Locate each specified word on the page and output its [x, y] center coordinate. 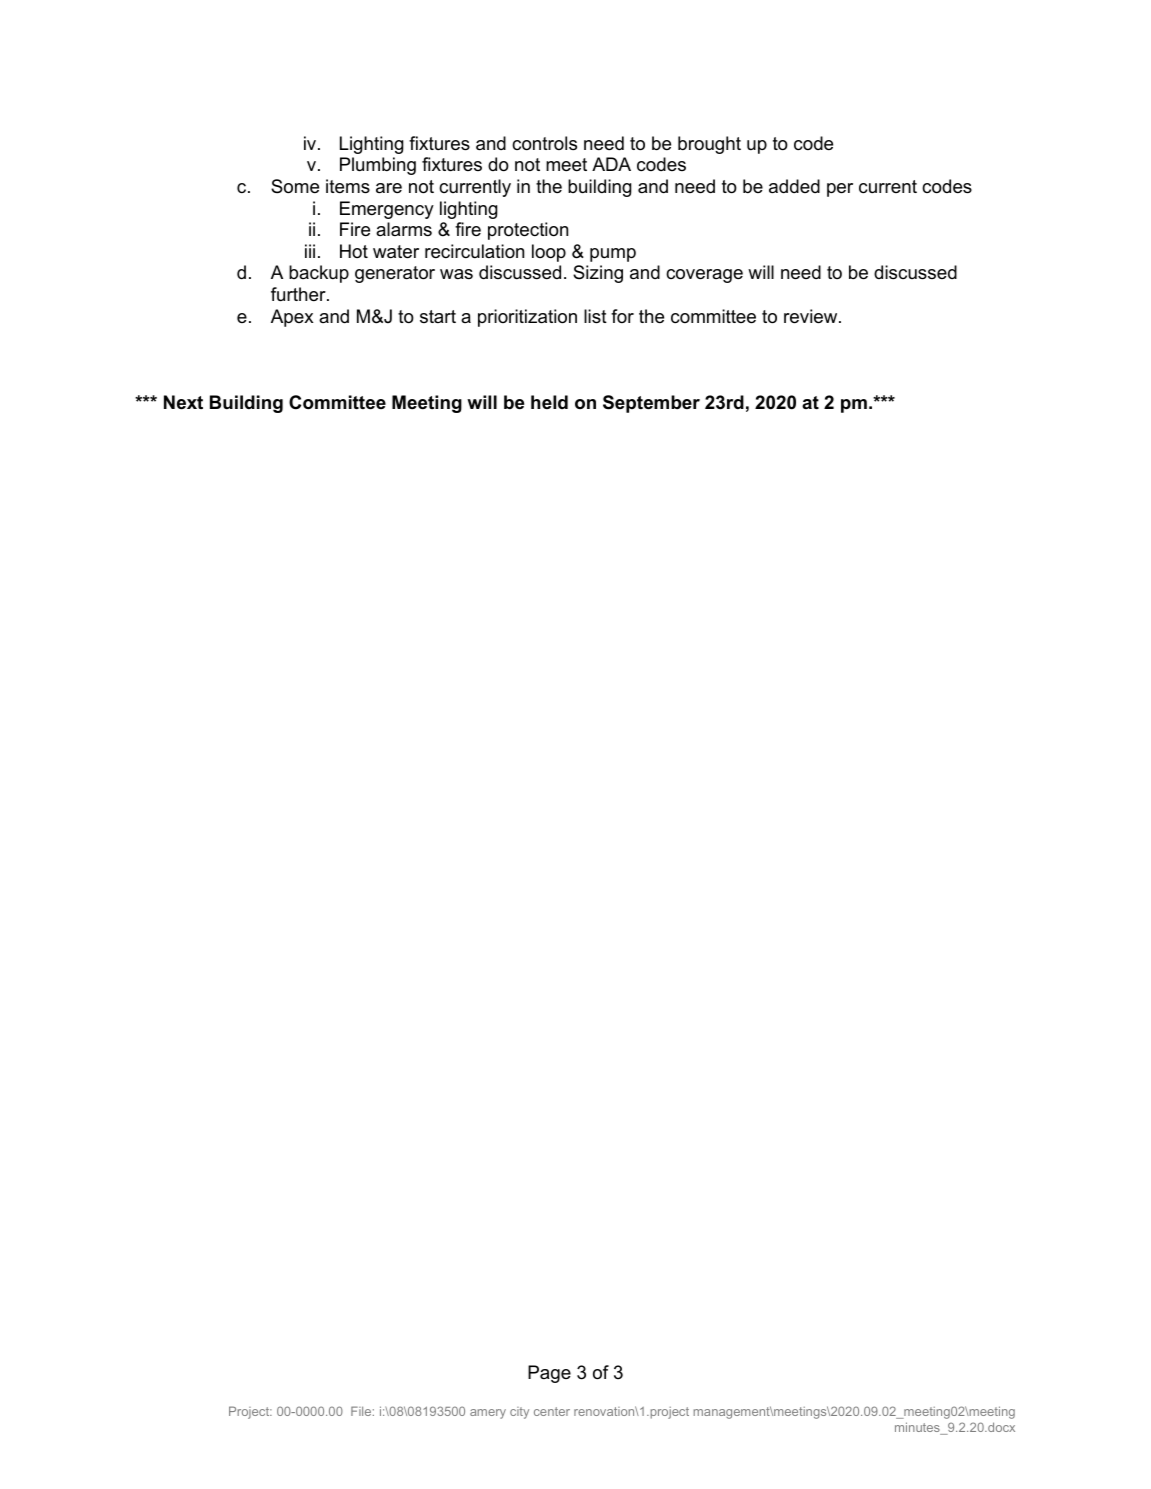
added [794, 186]
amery [488, 1414]
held [549, 402]
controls [544, 143]
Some [295, 186]
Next [183, 402]
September [651, 404]
